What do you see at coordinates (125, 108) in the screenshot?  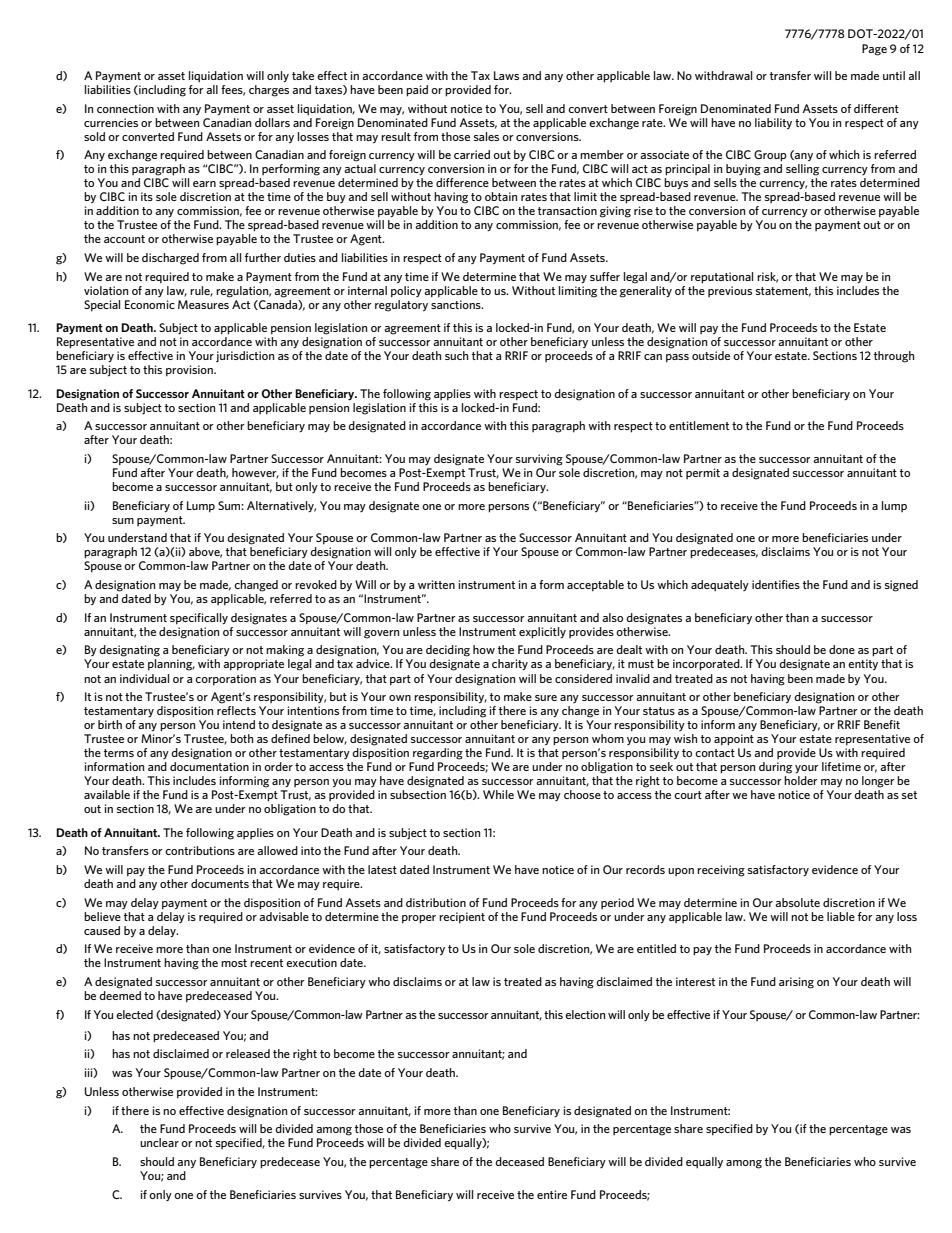 I see `connection` at bounding box center [125, 108].
